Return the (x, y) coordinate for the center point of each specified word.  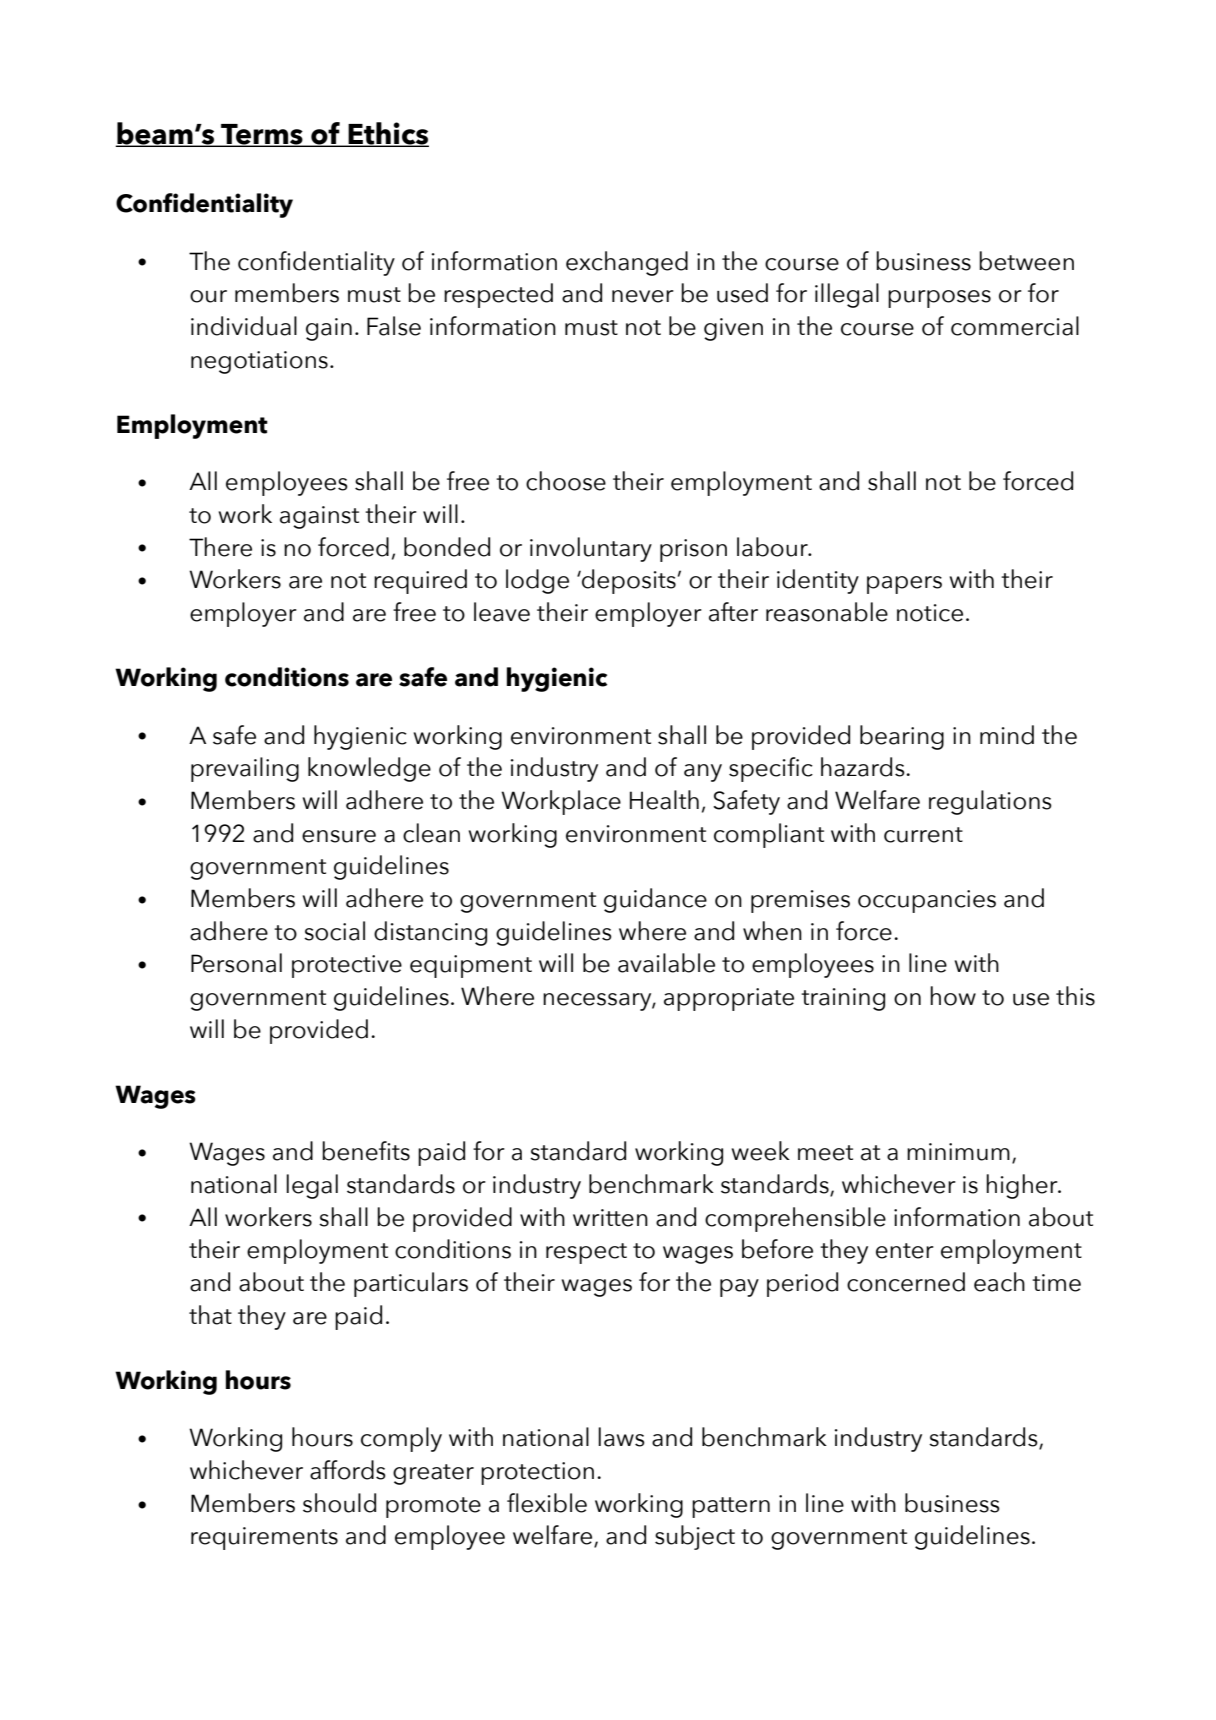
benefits (366, 1151)
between (1026, 261)
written (610, 1218)
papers (904, 585)
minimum (958, 1152)
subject (695, 1537)
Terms (262, 135)
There (220, 547)
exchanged (627, 263)
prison (693, 550)
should (339, 1503)
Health (664, 800)
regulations (990, 802)
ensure (339, 836)
